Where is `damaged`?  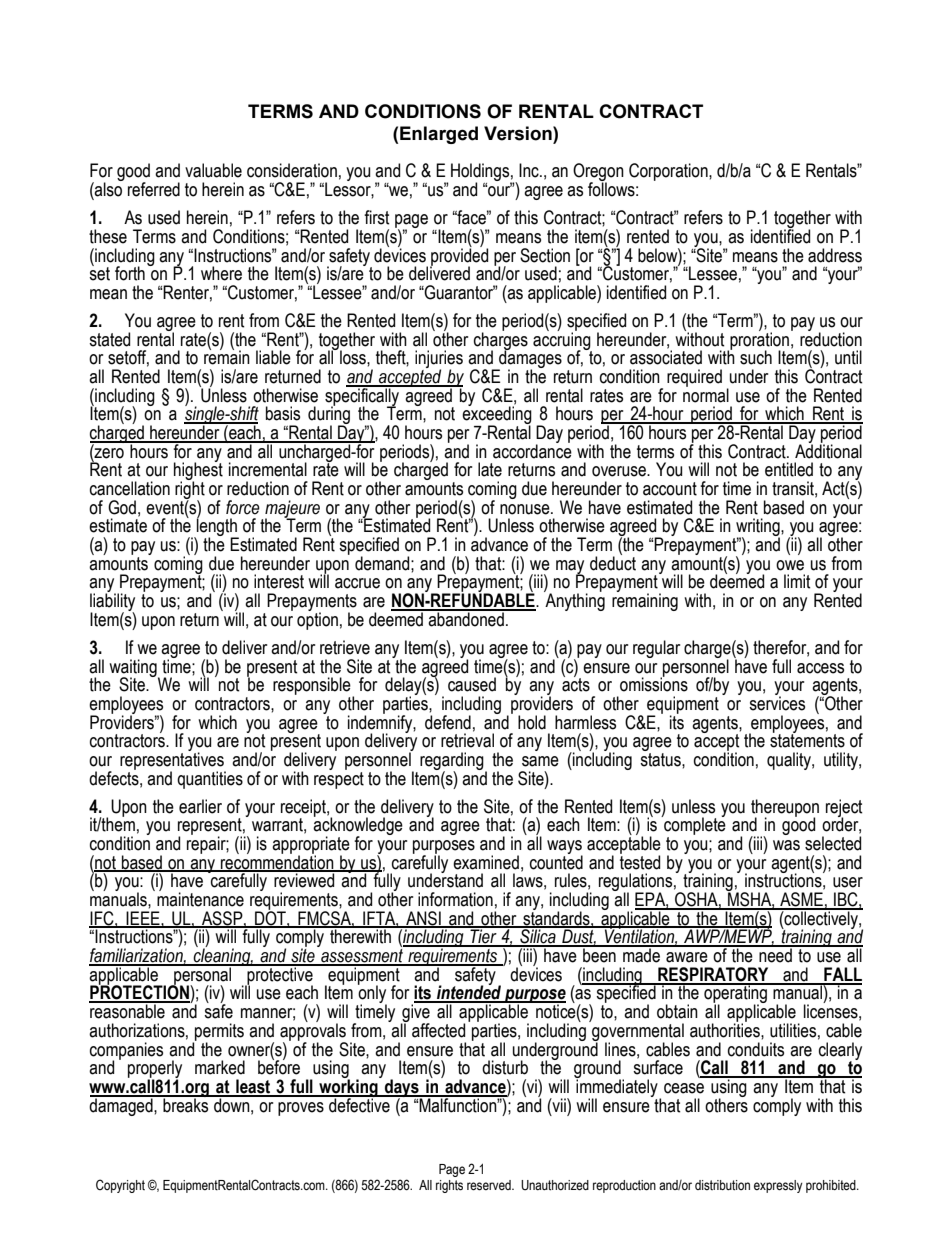
damaged is located at coordinates (122, 1106).
